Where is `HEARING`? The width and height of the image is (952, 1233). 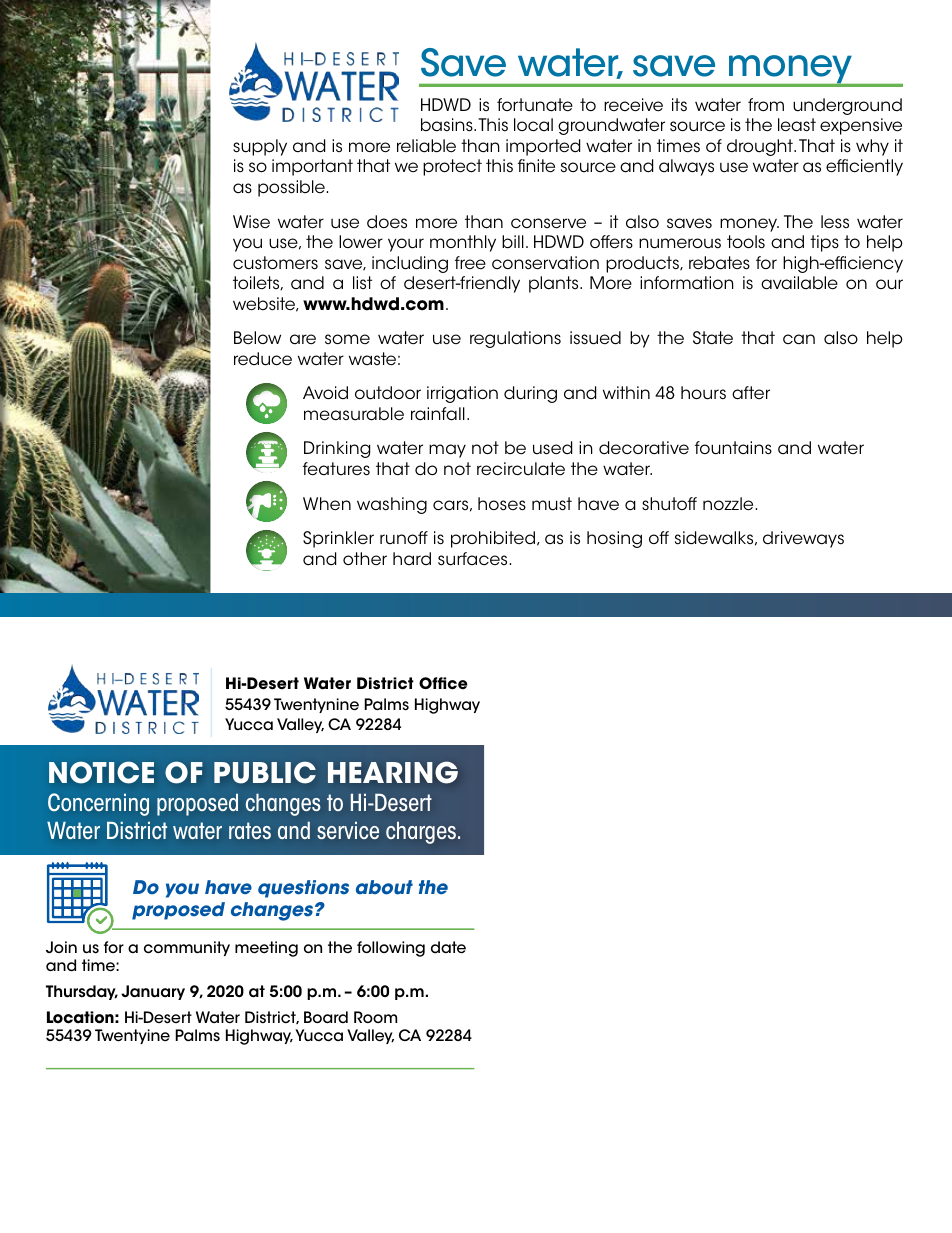 HEARING is located at coordinates (393, 772).
